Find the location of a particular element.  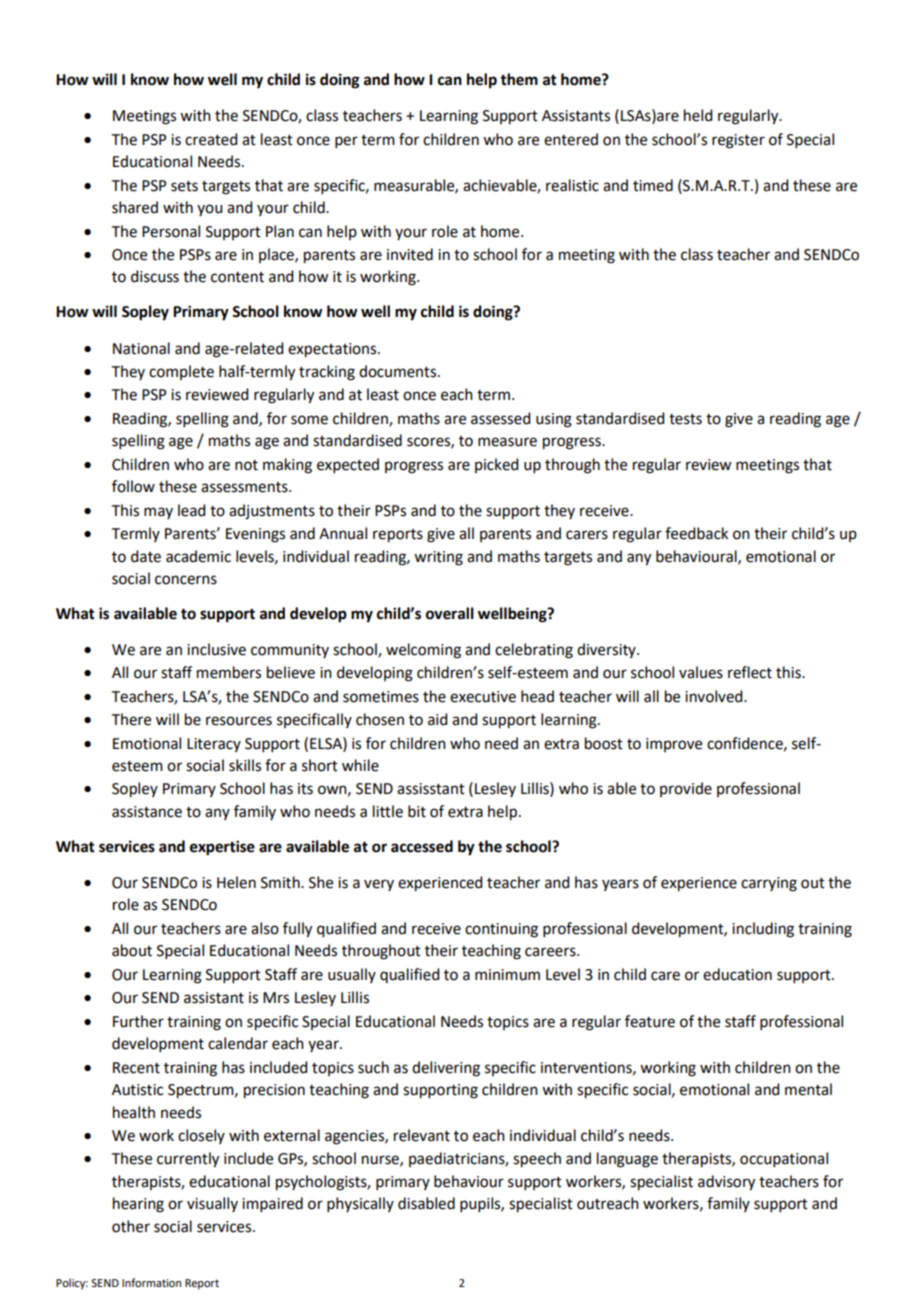

held is located at coordinates (698, 115).
